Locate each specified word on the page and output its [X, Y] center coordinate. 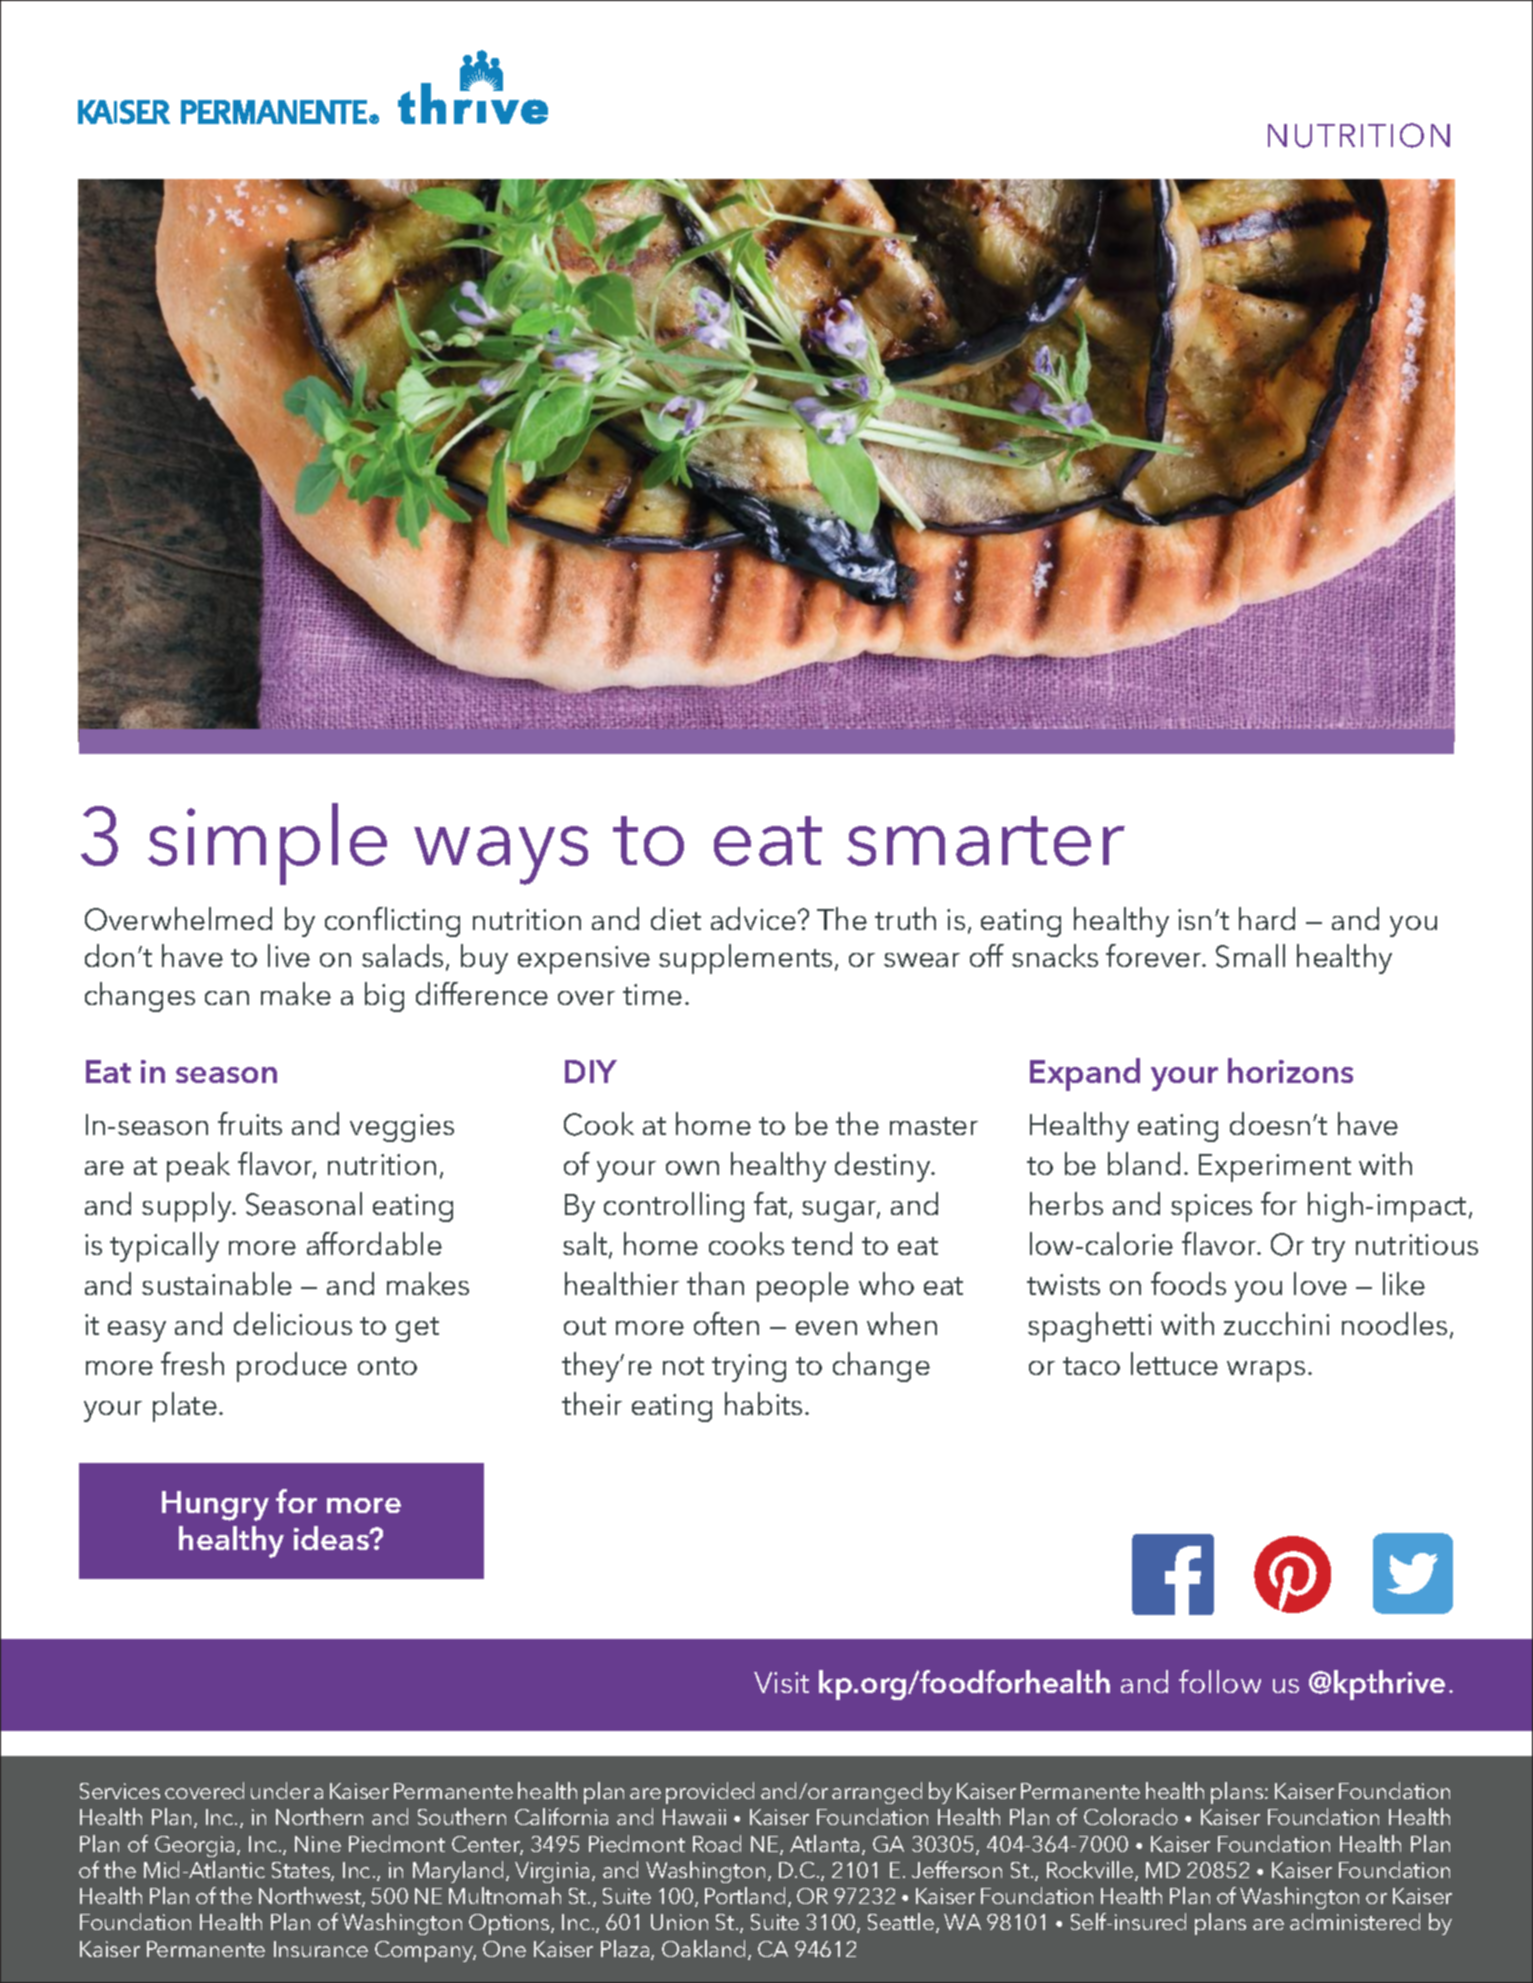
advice [753, 918]
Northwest [311, 1897]
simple [267, 844]
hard [1267, 918]
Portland [745, 1895]
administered [1355, 1921]
